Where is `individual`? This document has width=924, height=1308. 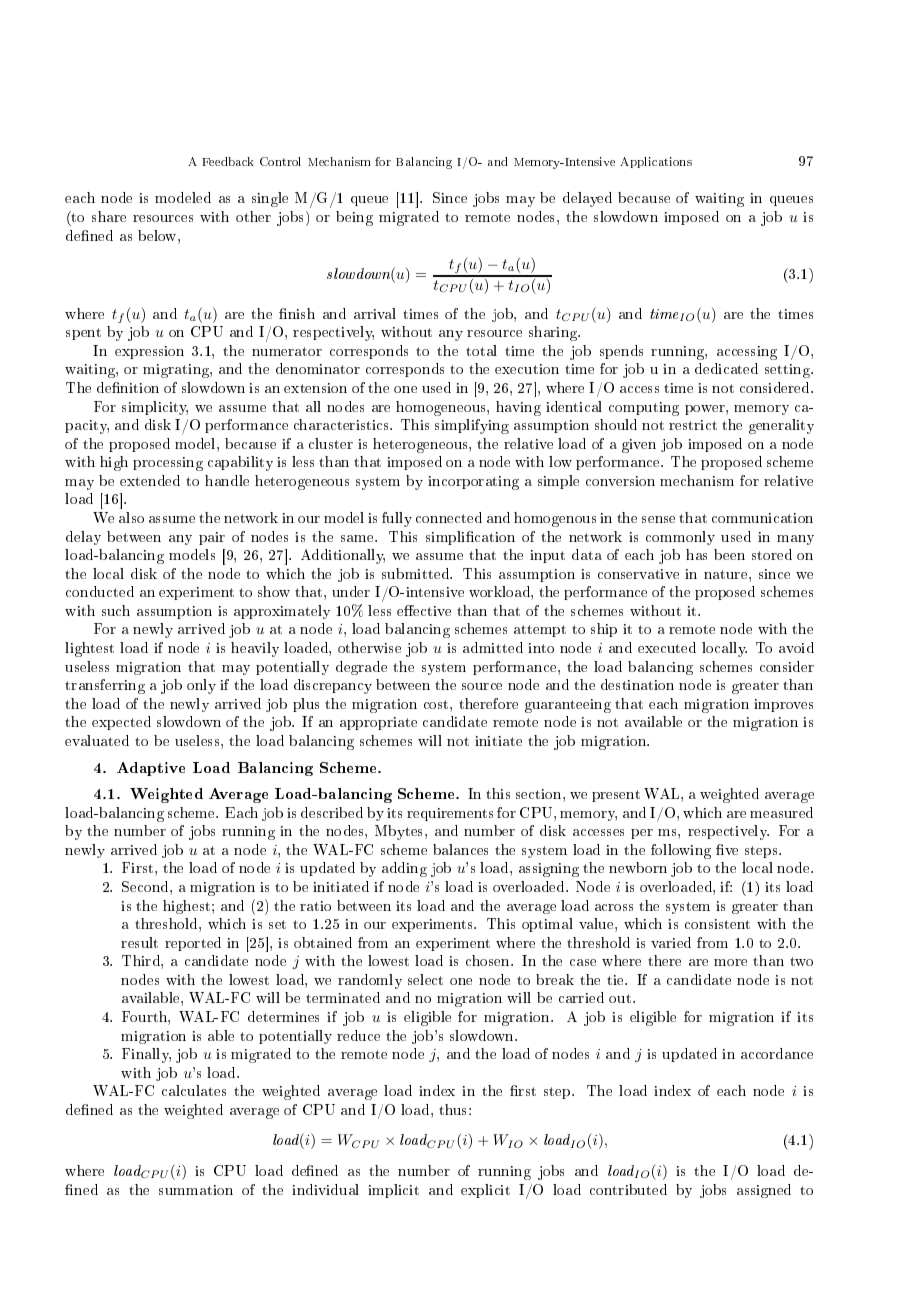 individual is located at coordinates (325, 1189).
